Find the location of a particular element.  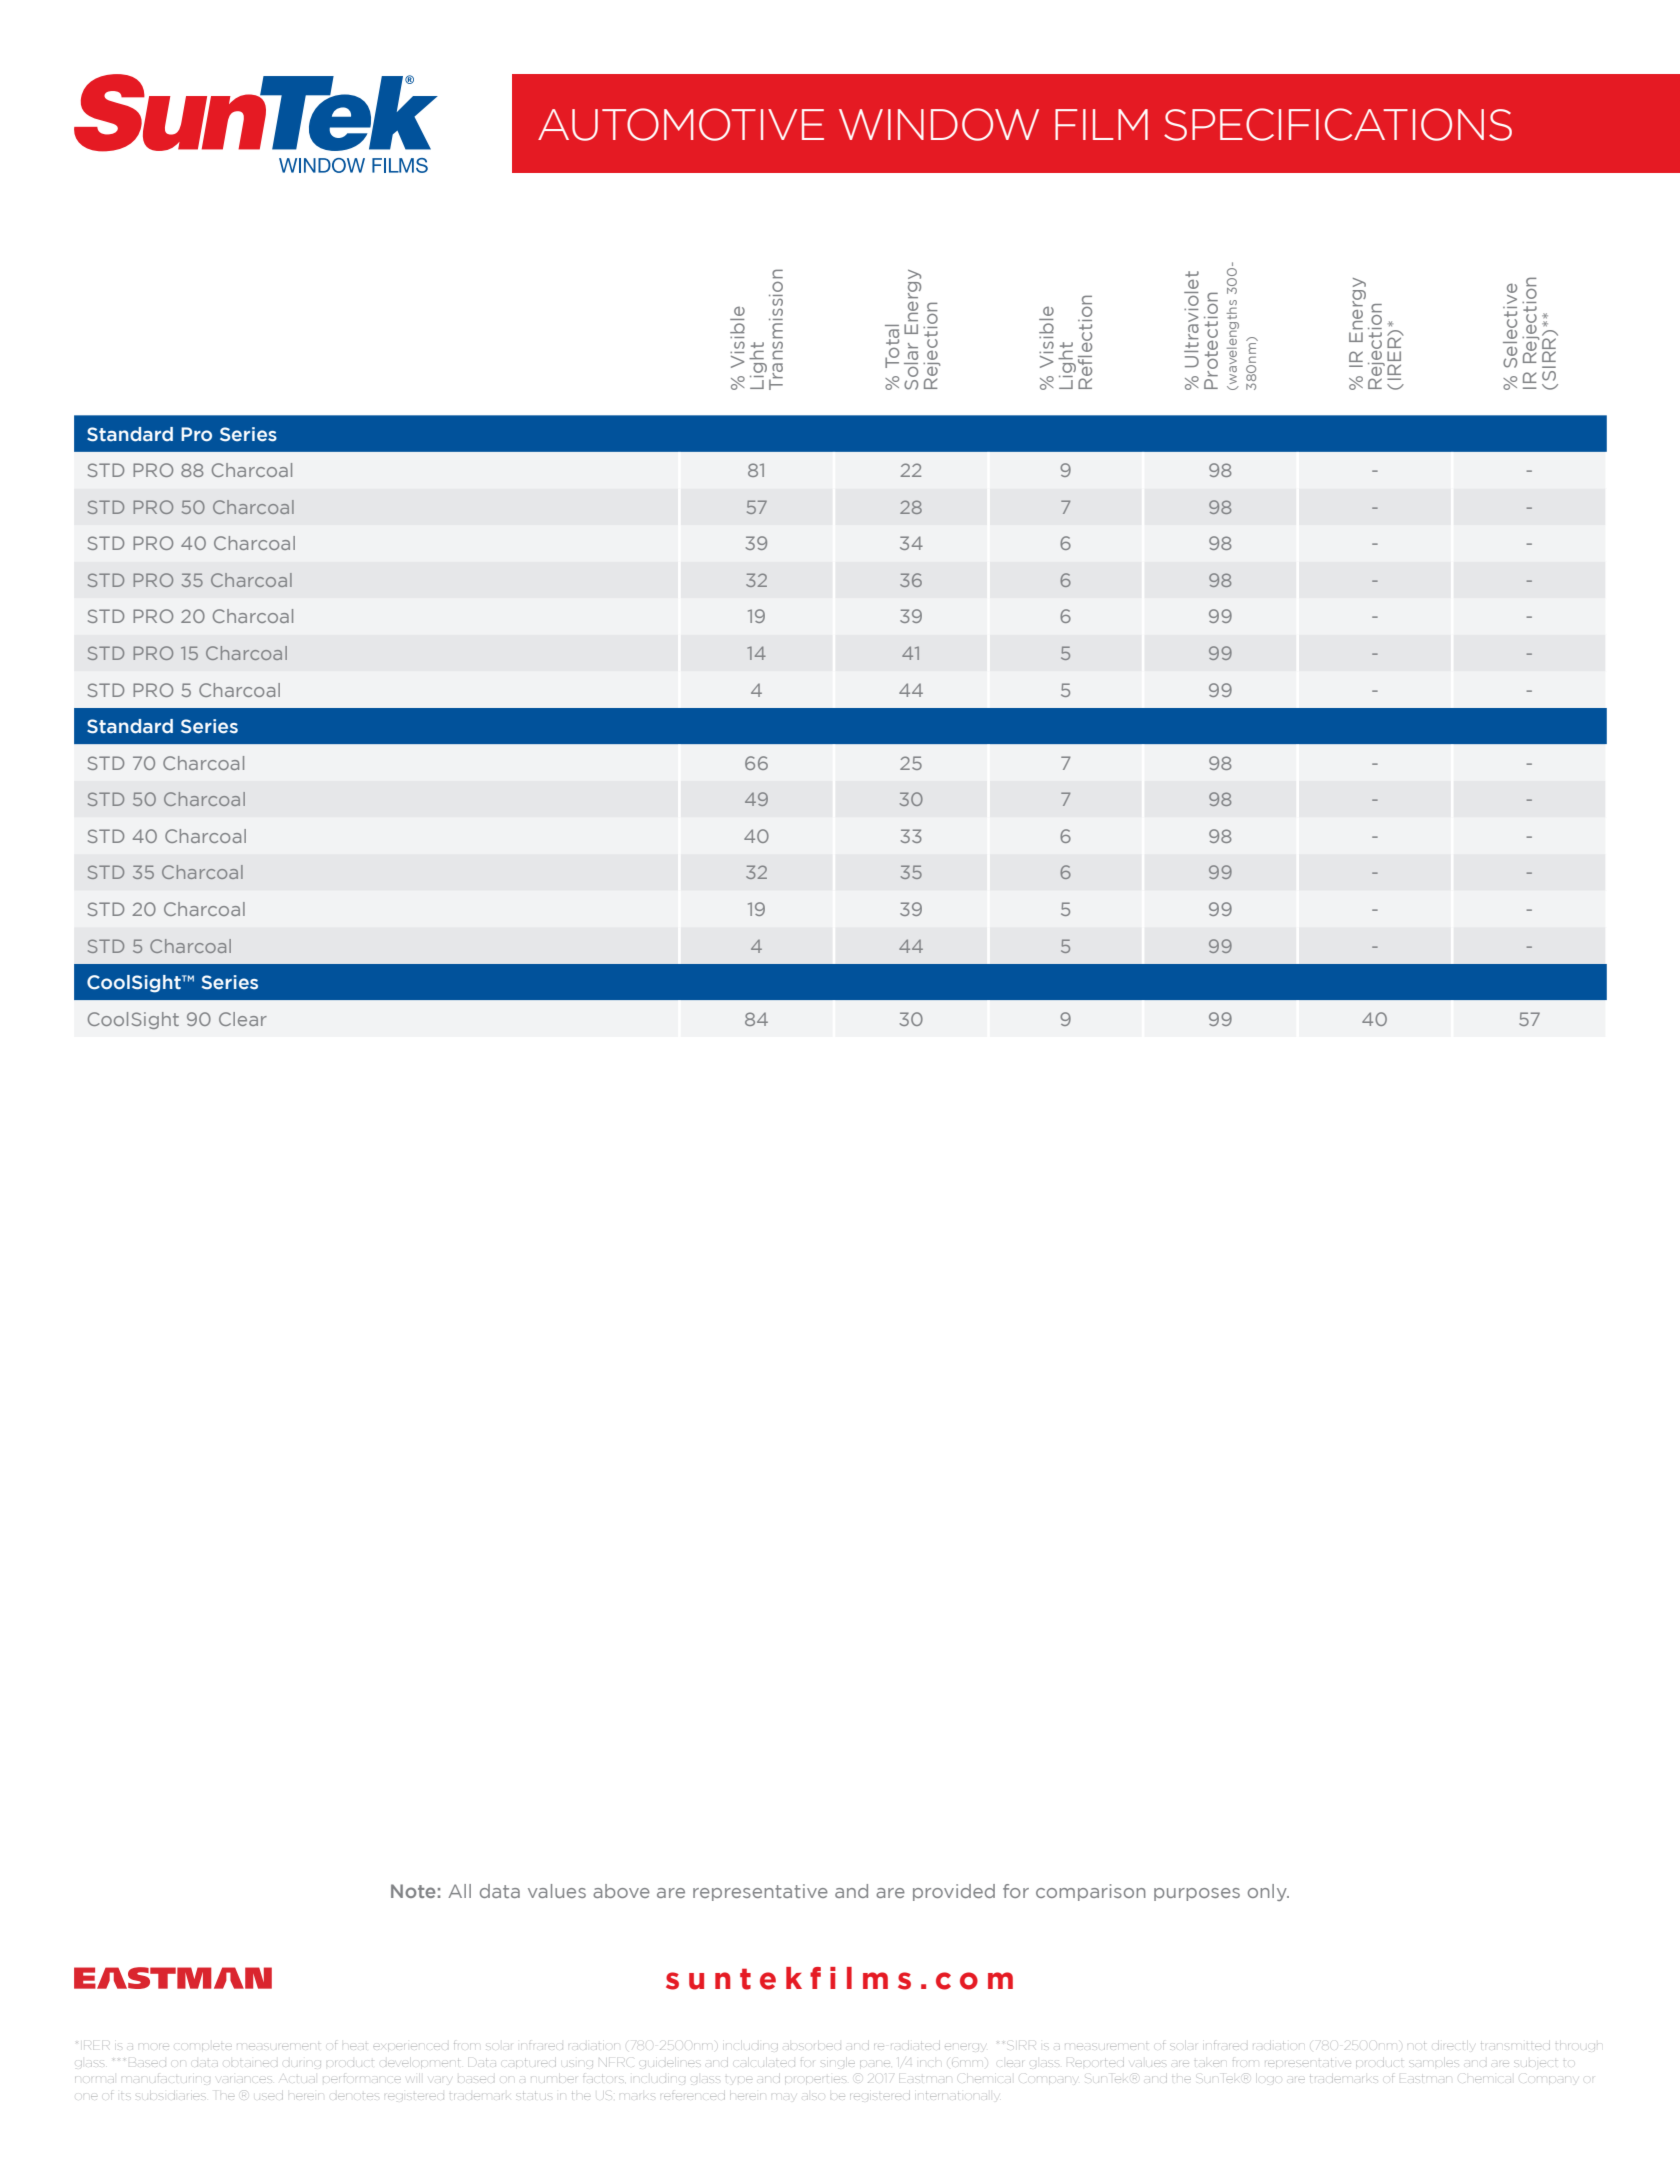

above is located at coordinates (621, 1891).
